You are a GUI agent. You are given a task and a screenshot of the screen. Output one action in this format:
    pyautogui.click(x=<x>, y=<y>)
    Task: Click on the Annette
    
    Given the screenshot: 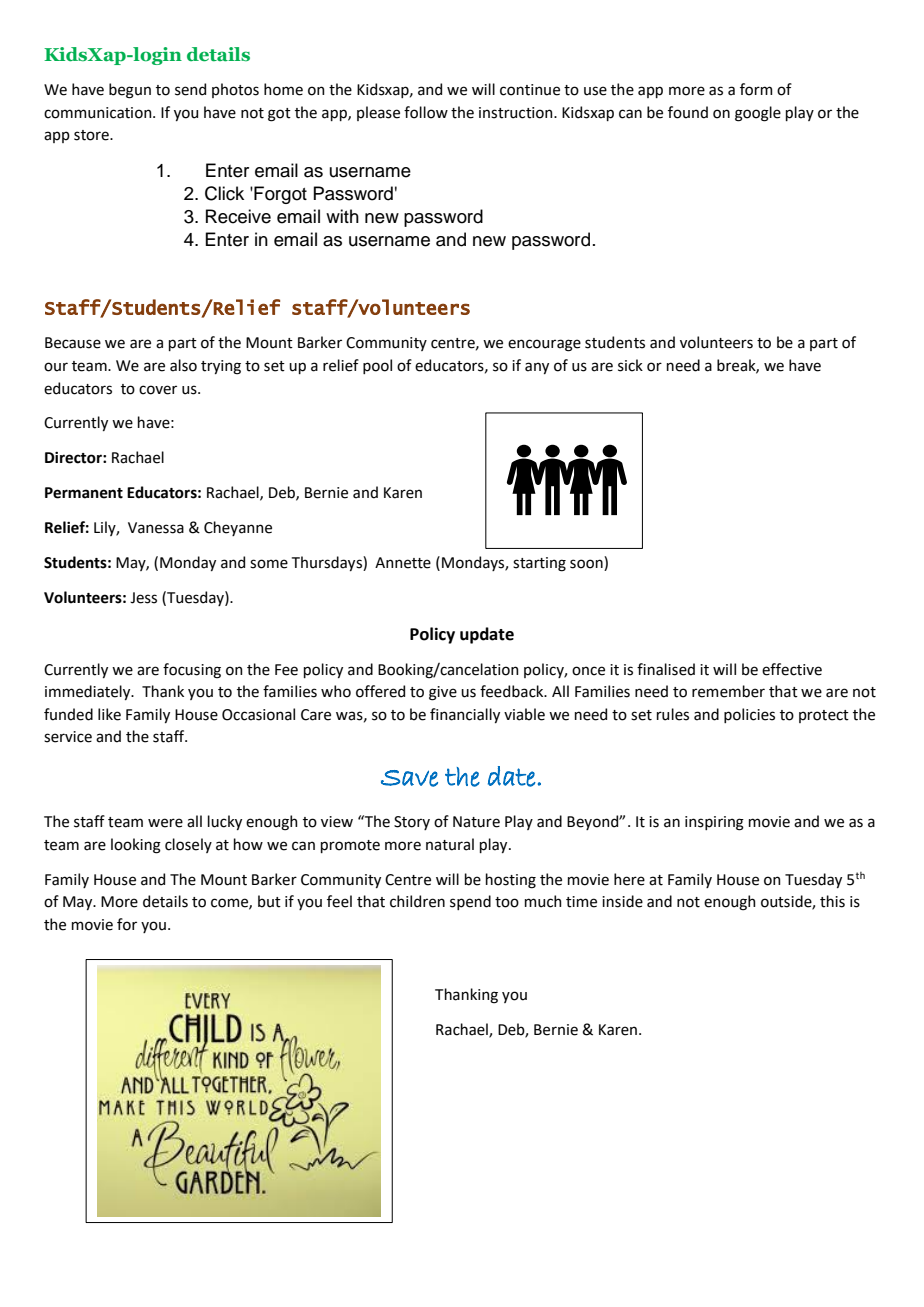 What is the action you would take?
    pyautogui.click(x=403, y=563)
